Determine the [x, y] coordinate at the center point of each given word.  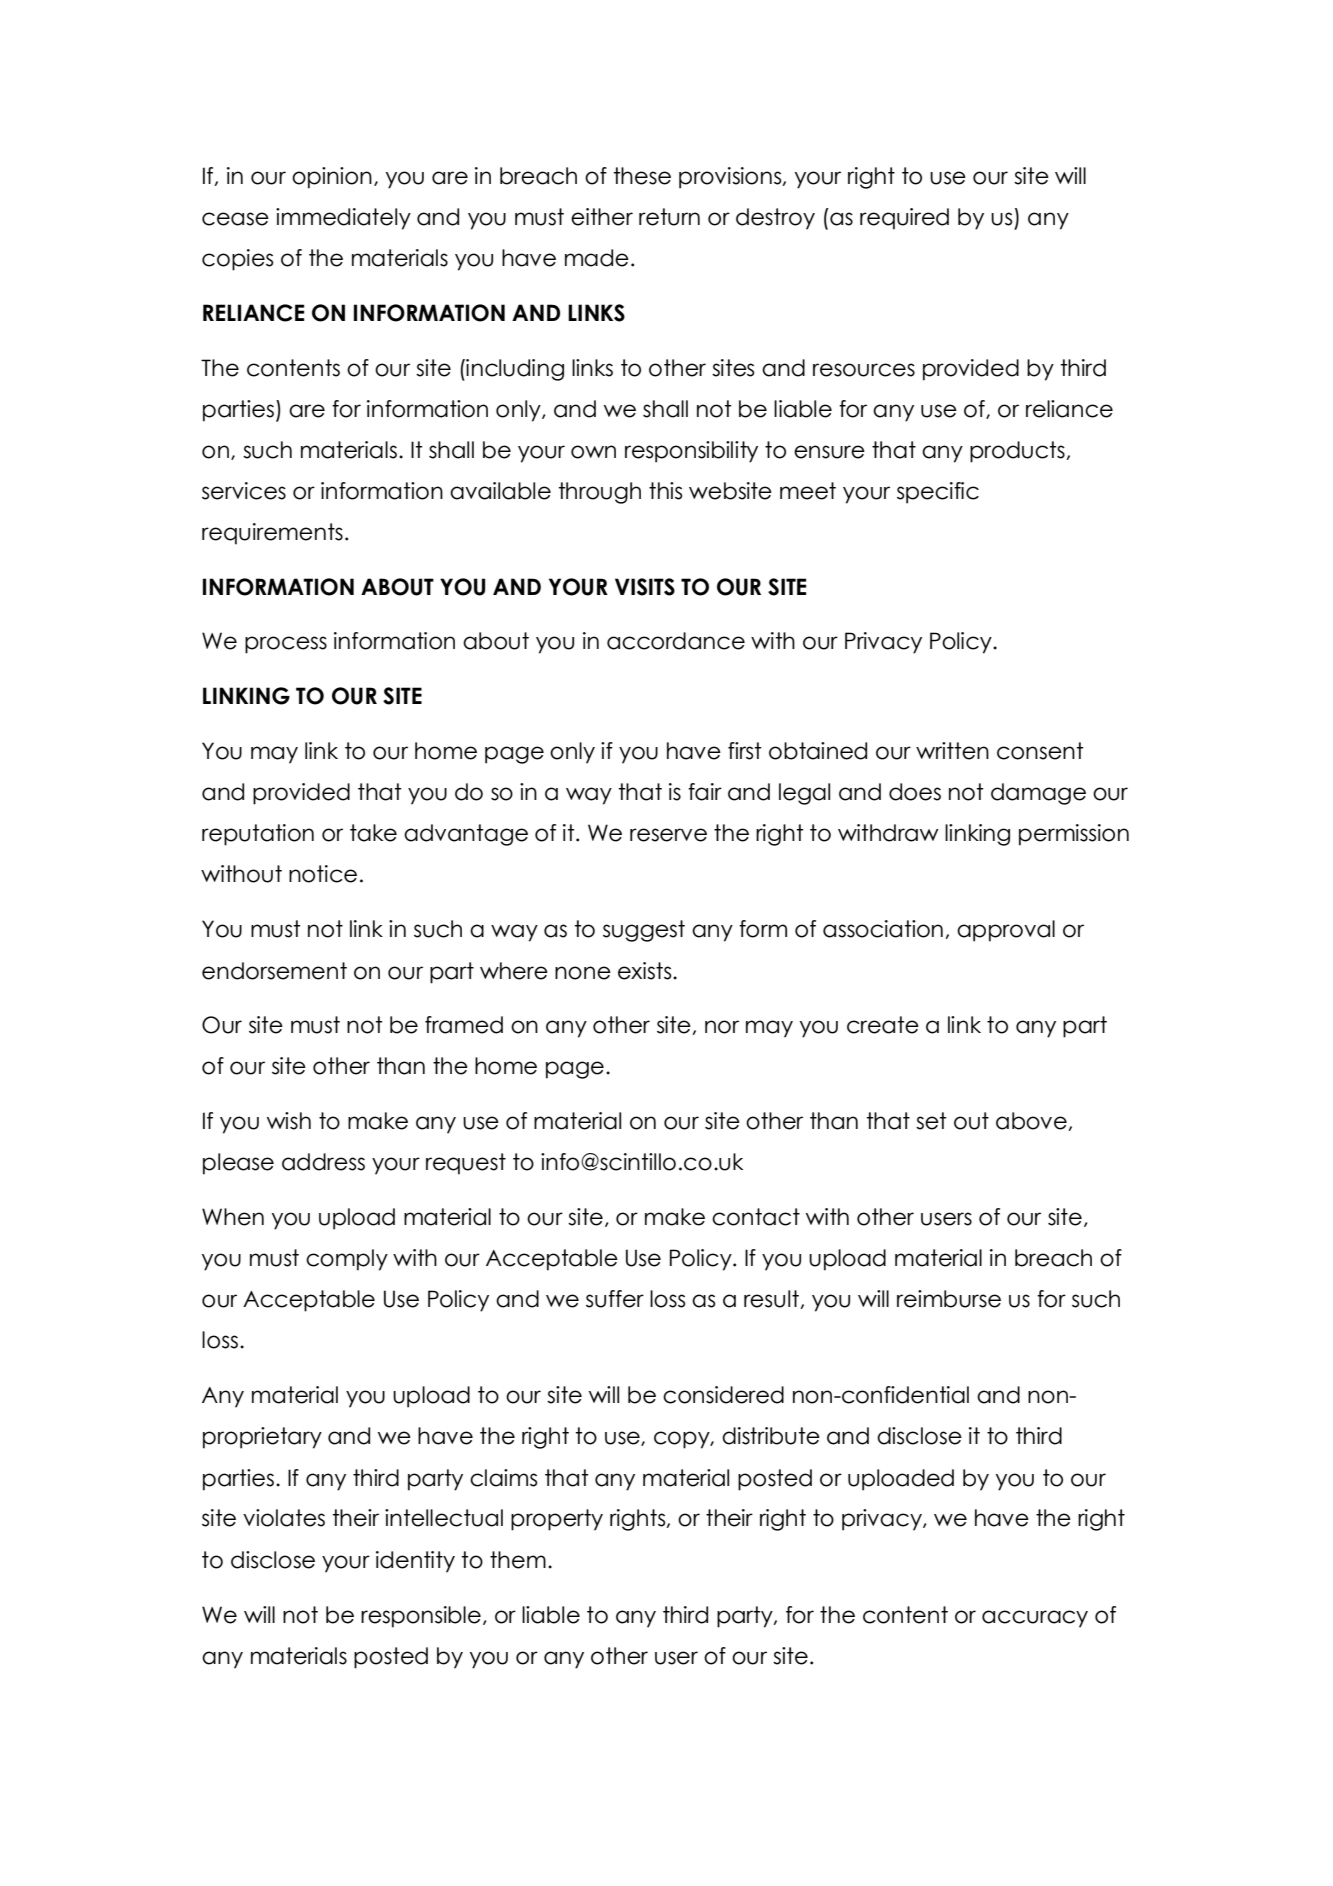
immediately [343, 219]
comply [347, 1260]
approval [1006, 931]
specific [938, 493]
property [557, 1520]
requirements [272, 534]
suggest [644, 931]
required [904, 219]
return [669, 217]
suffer [615, 1299]
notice [323, 874]
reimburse [949, 1299]
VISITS [645, 587]
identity [415, 1562]
